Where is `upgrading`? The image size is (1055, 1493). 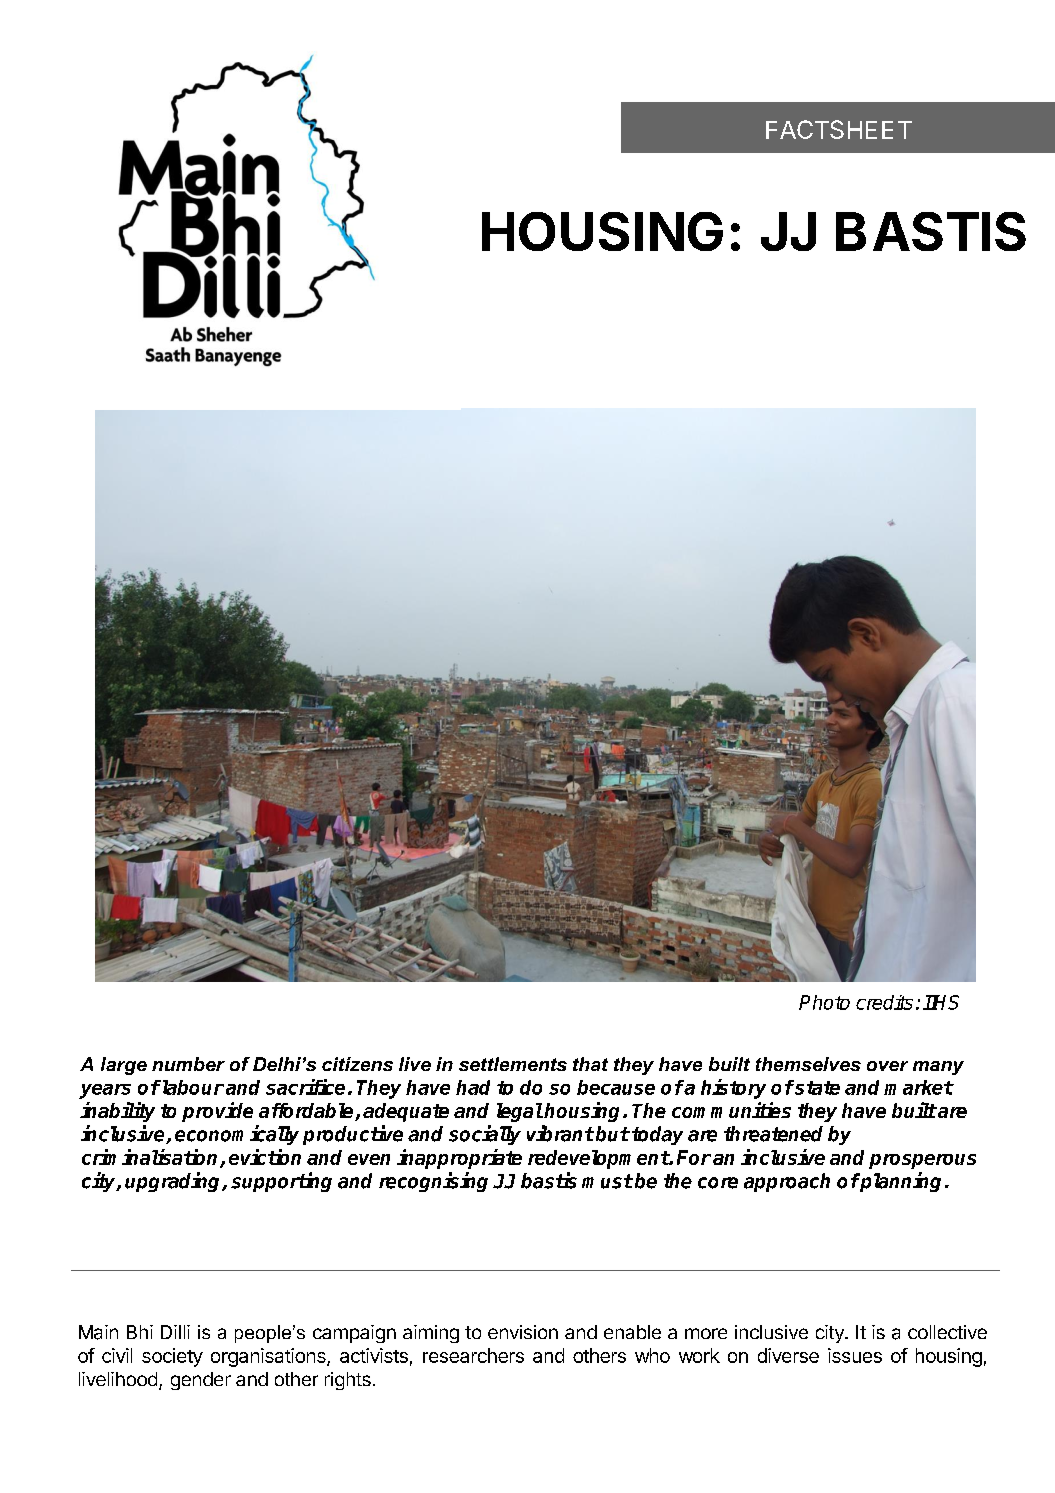 upgrading is located at coordinates (174, 1182).
